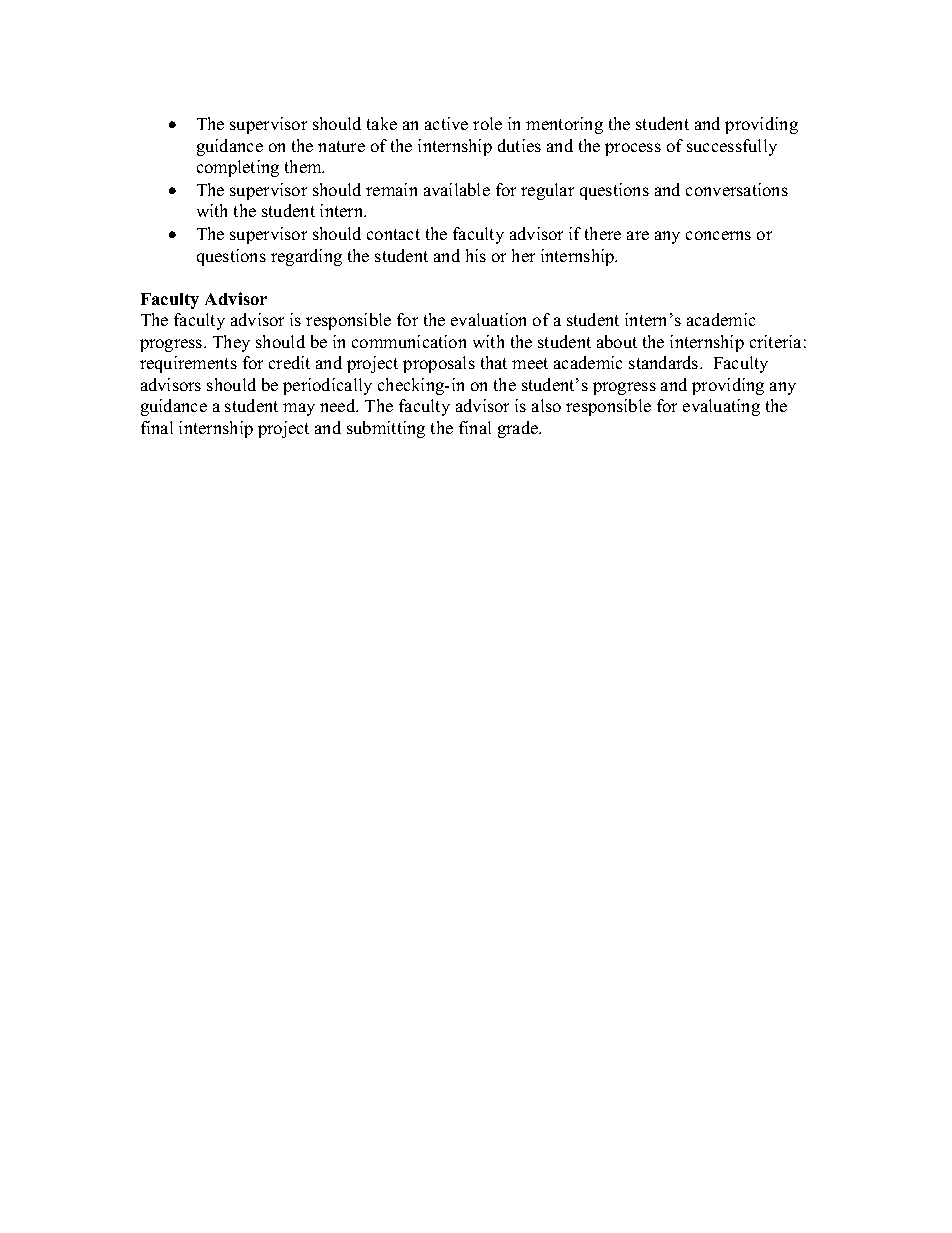 This screenshot has height=1233, width=952. What do you see at coordinates (732, 147) in the screenshot?
I see `successfully` at bounding box center [732, 147].
